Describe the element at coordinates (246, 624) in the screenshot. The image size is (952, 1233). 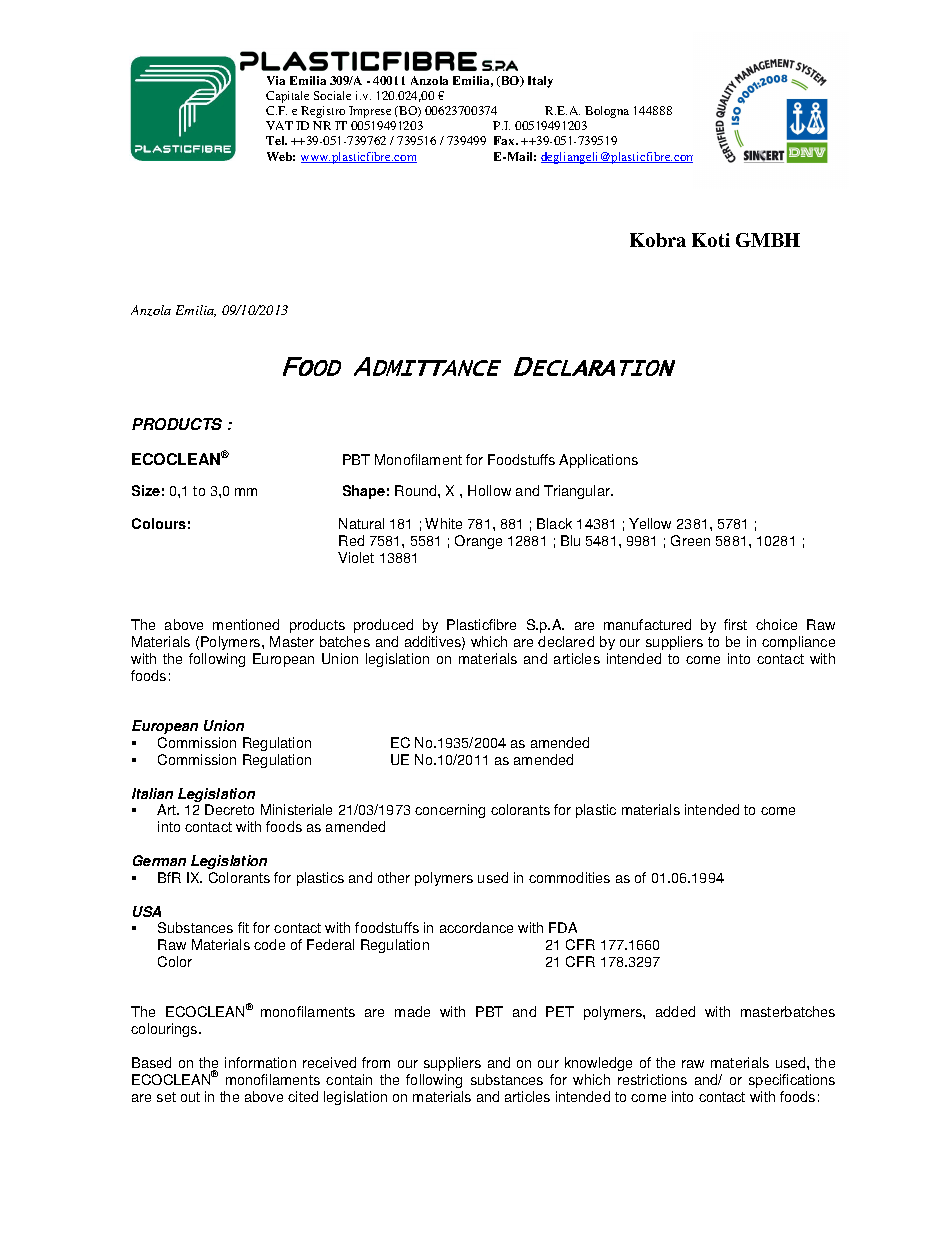
I see `mentioned` at that location.
